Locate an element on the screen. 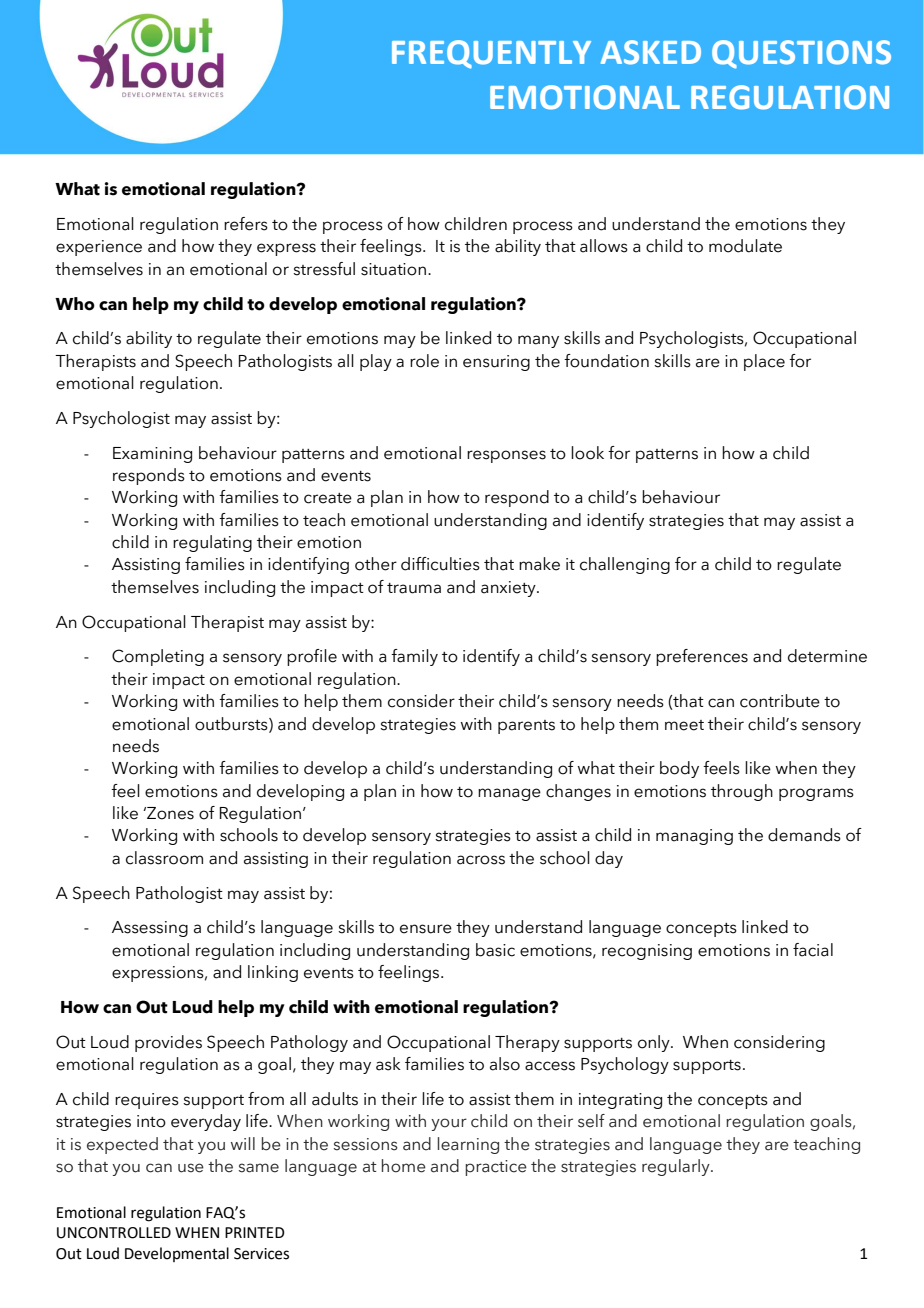 This screenshot has width=924, height=1308. FREQUENTLY is located at coordinates (491, 54).
